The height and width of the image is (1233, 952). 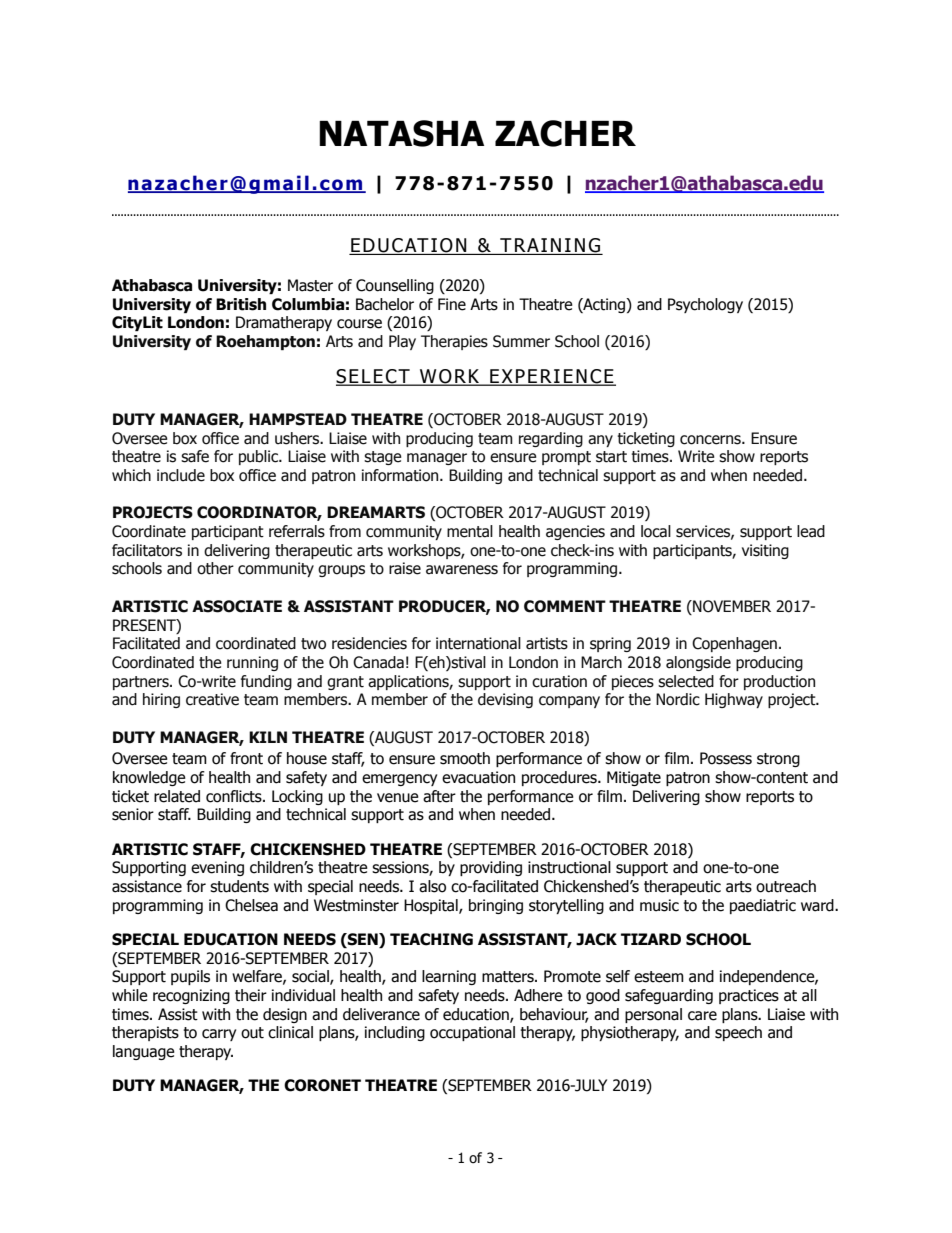 I want to click on providing, so click(x=491, y=868).
